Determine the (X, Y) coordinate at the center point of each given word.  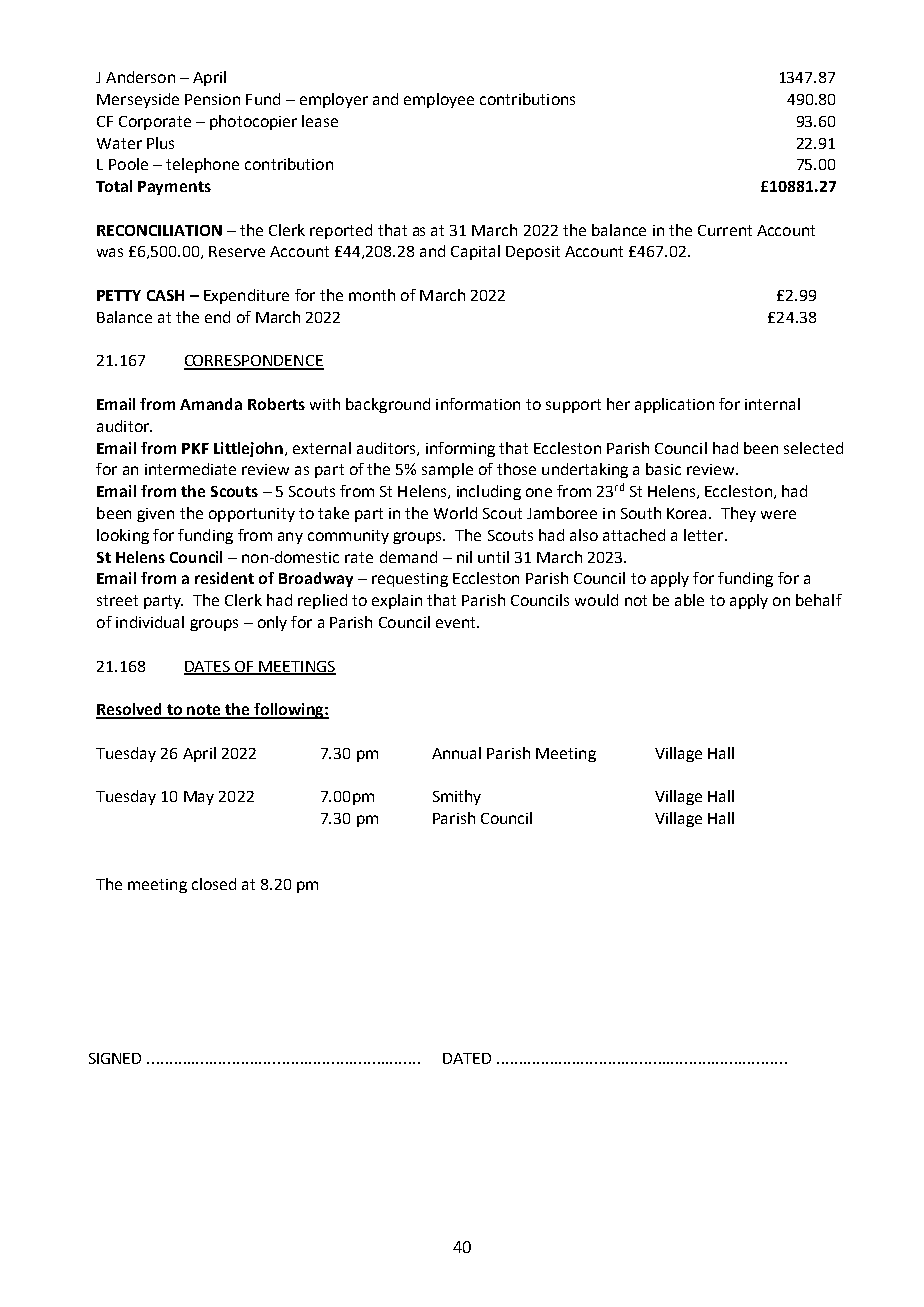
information (478, 404)
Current (725, 230)
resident (224, 578)
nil (464, 557)
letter (705, 535)
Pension (212, 99)
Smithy (457, 797)
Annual (456, 753)
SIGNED (115, 1058)
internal (772, 404)
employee (439, 100)
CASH (165, 295)
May (199, 798)
